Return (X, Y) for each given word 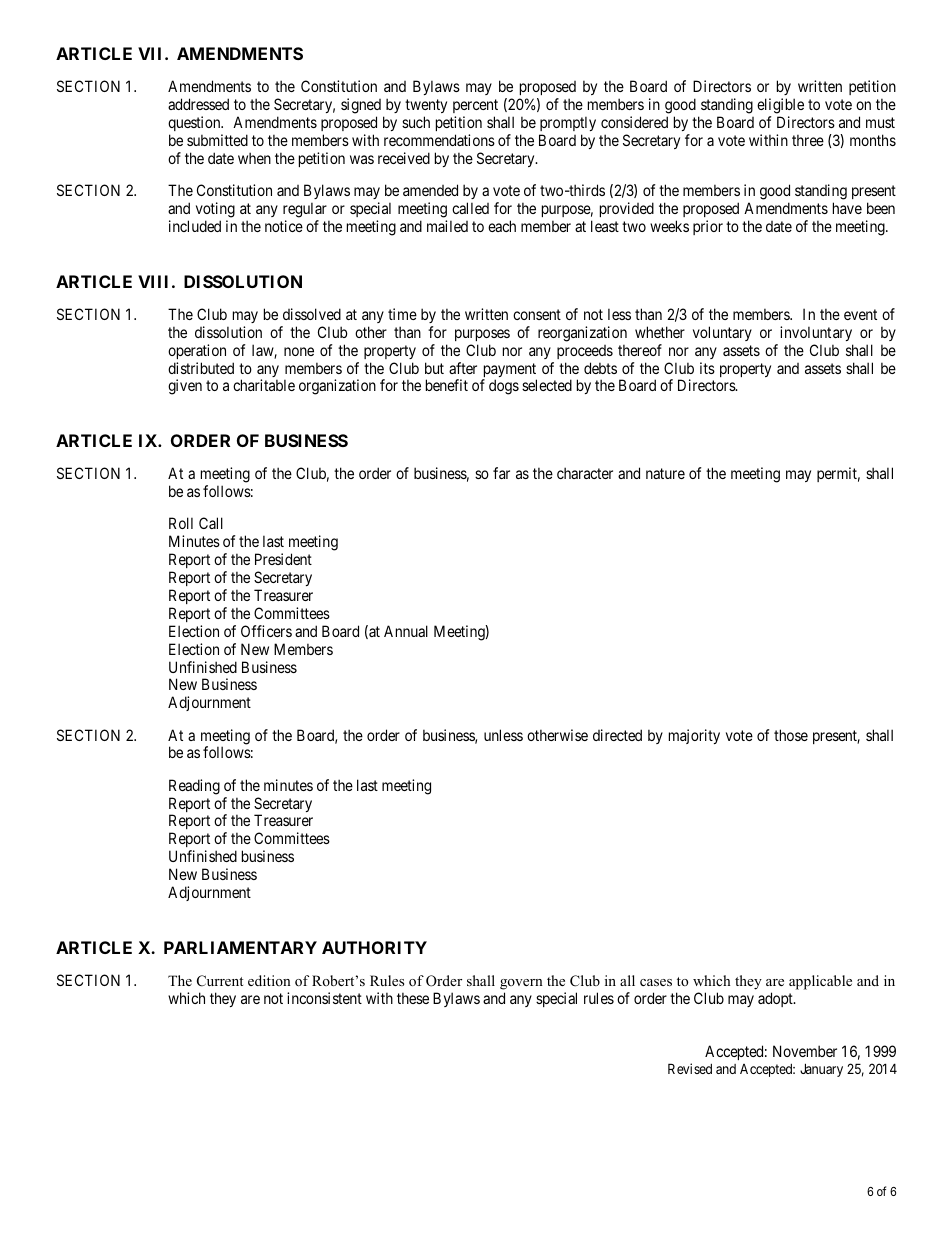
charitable (264, 385)
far (501, 473)
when (254, 158)
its (707, 368)
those (791, 735)
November (805, 1051)
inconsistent (324, 998)
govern (521, 984)
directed (617, 735)
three (808, 140)
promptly (567, 125)
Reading (194, 787)
